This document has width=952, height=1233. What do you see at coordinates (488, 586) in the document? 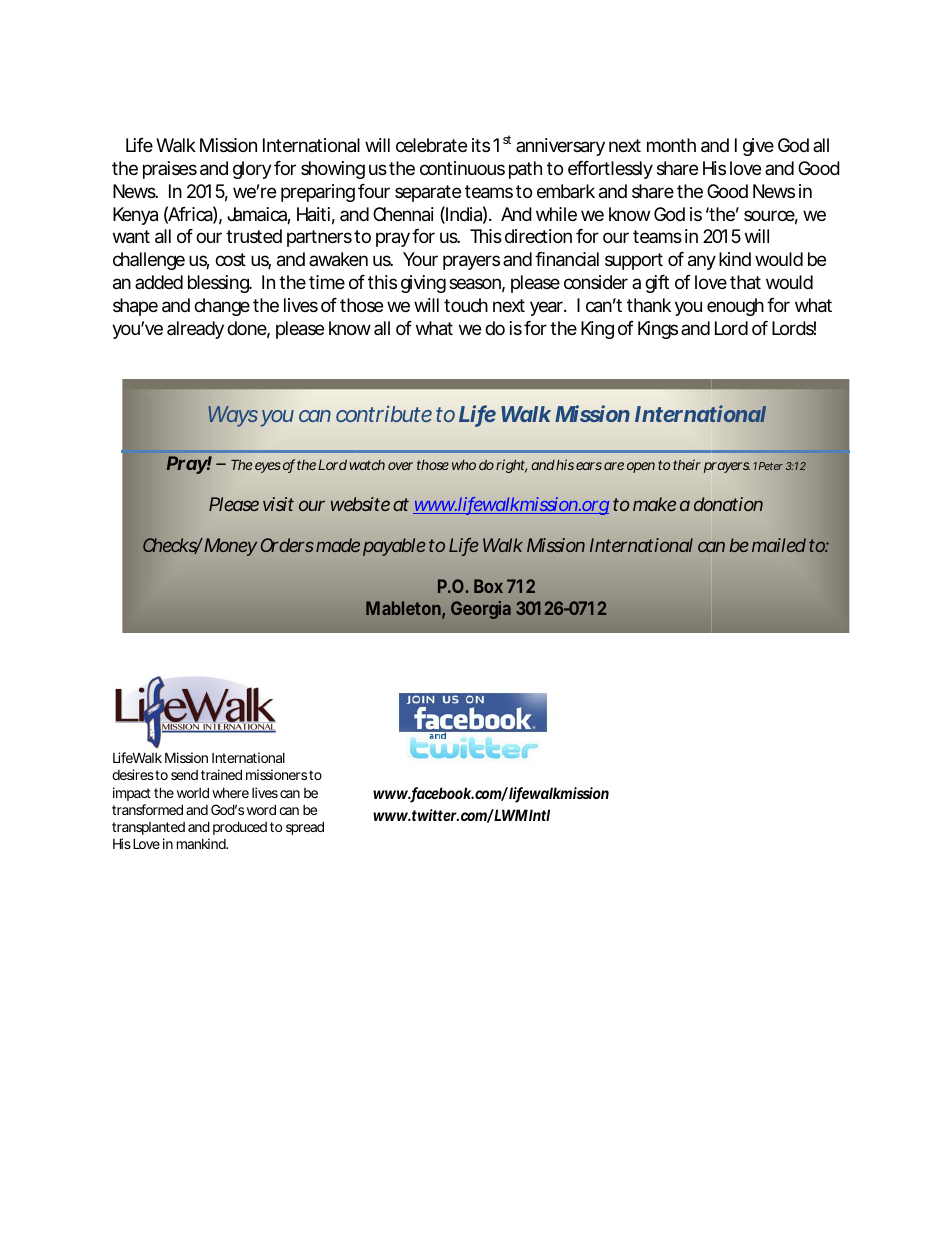
I see `Box` at bounding box center [488, 586].
